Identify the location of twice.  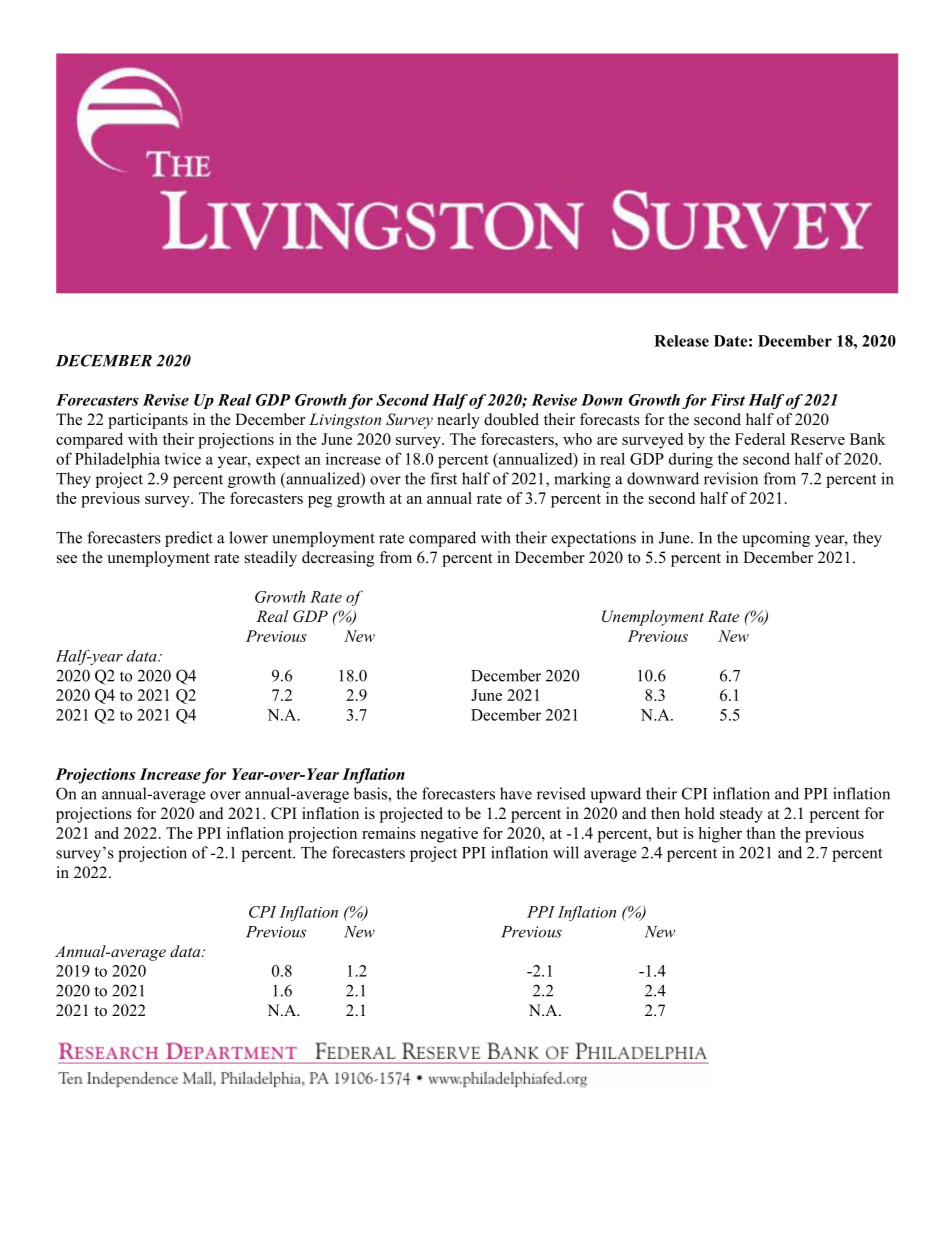
(182, 459).
